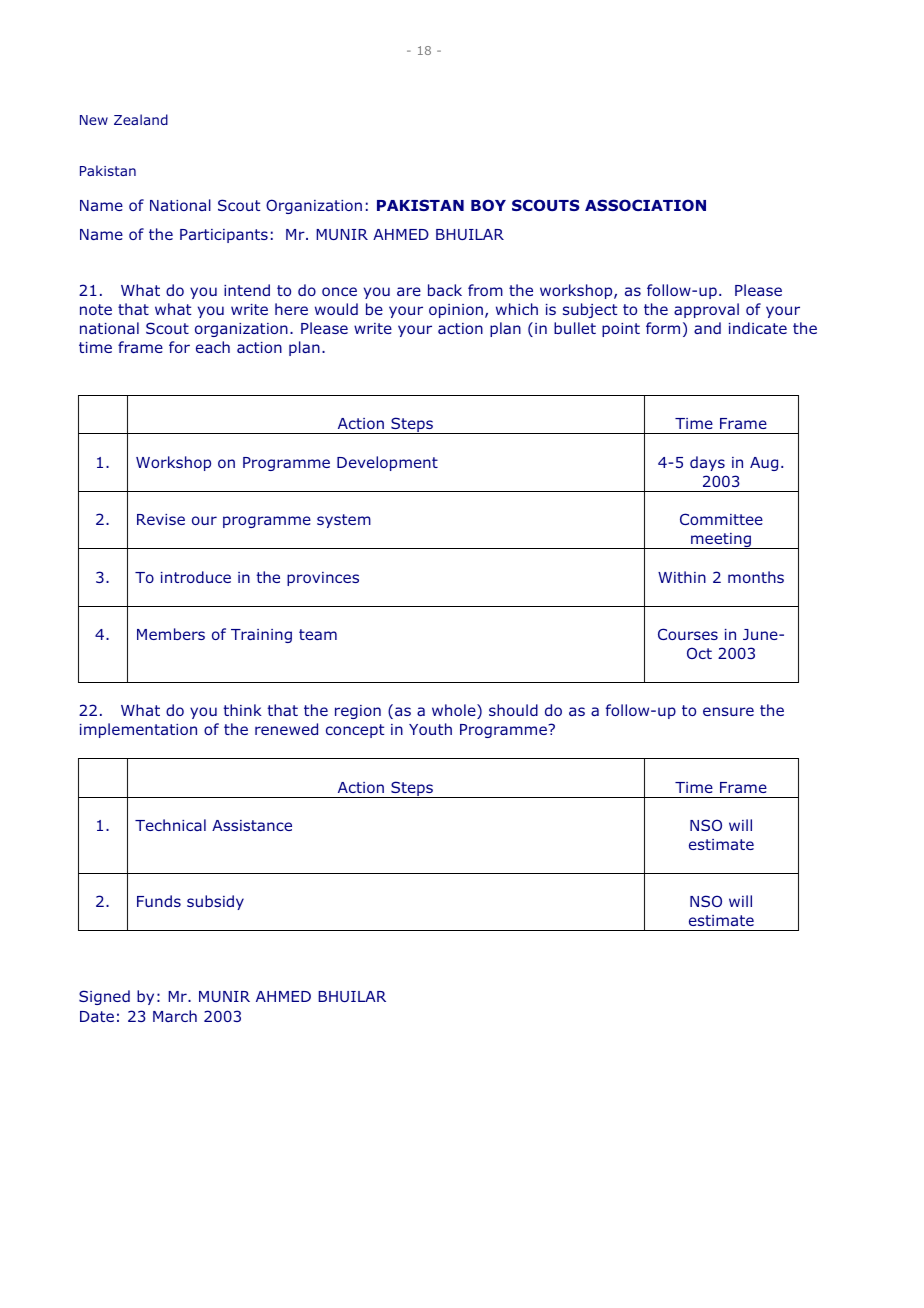 The width and height of the page is (924, 1308). What do you see at coordinates (645, 205) in the page?
I see `ASSOCIATION` at bounding box center [645, 205].
